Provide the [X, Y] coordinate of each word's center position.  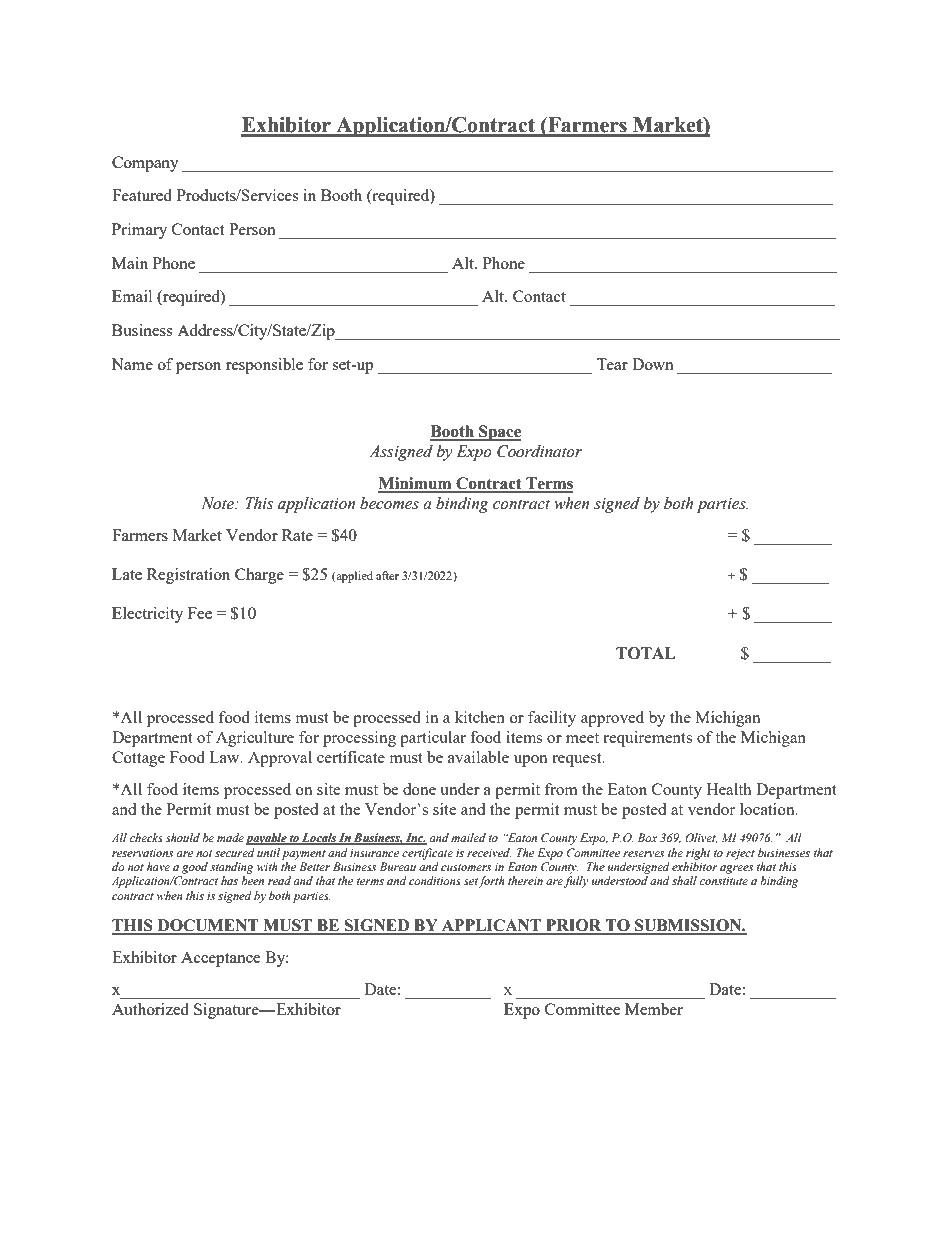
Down [653, 364]
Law [225, 757]
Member [654, 1009]
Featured [142, 195]
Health [729, 789]
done [419, 789]
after [387, 575]
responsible [264, 366]
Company [145, 164]
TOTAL [646, 653]
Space [499, 433]
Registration [188, 576]
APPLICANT [492, 926]
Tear [612, 364]
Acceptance [221, 959]
